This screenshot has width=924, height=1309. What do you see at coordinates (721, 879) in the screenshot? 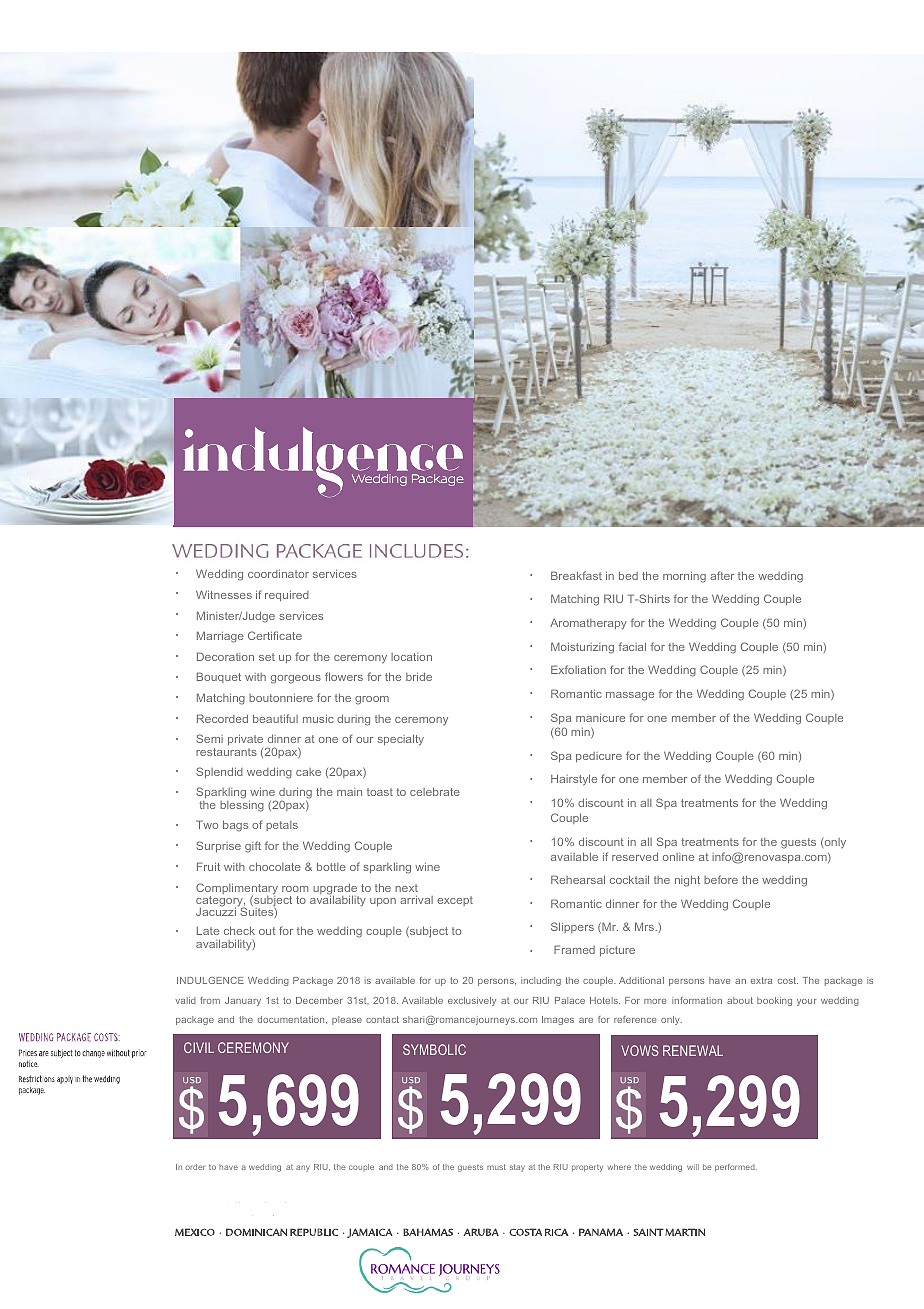
I see `before` at bounding box center [721, 879].
